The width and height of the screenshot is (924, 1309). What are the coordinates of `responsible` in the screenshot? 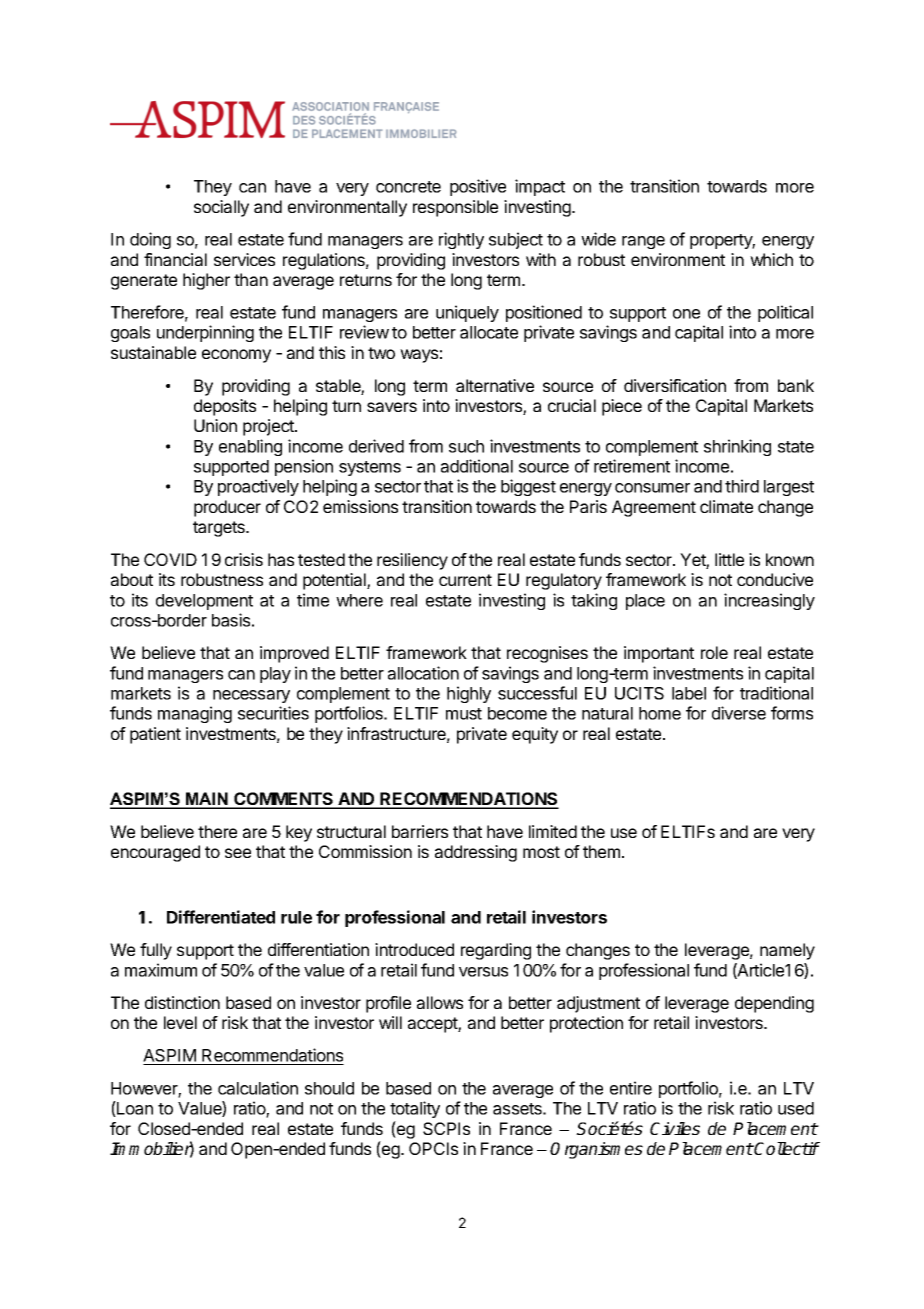 It's located at (455, 208).
